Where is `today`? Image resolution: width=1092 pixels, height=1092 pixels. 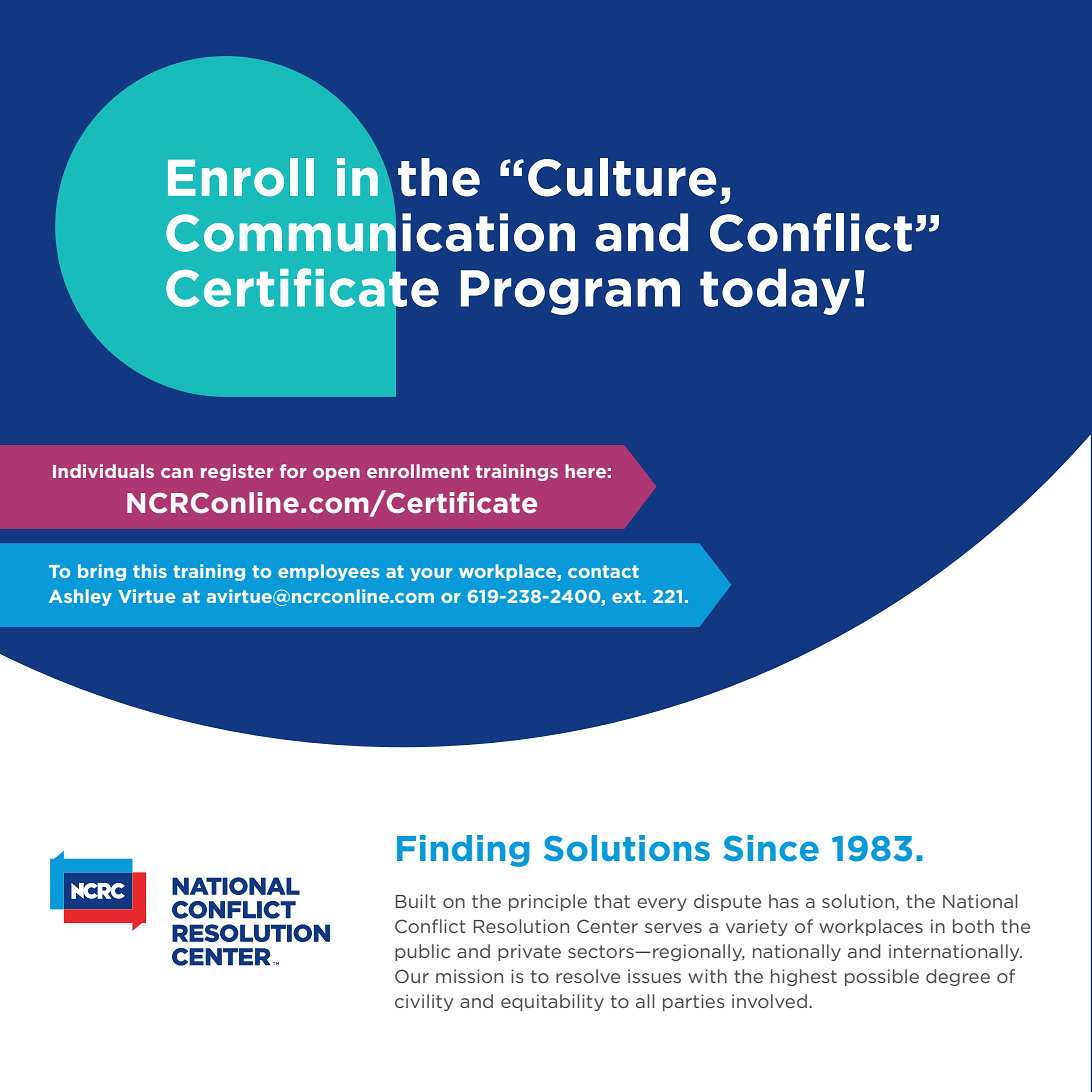
today is located at coordinates (775, 291).
